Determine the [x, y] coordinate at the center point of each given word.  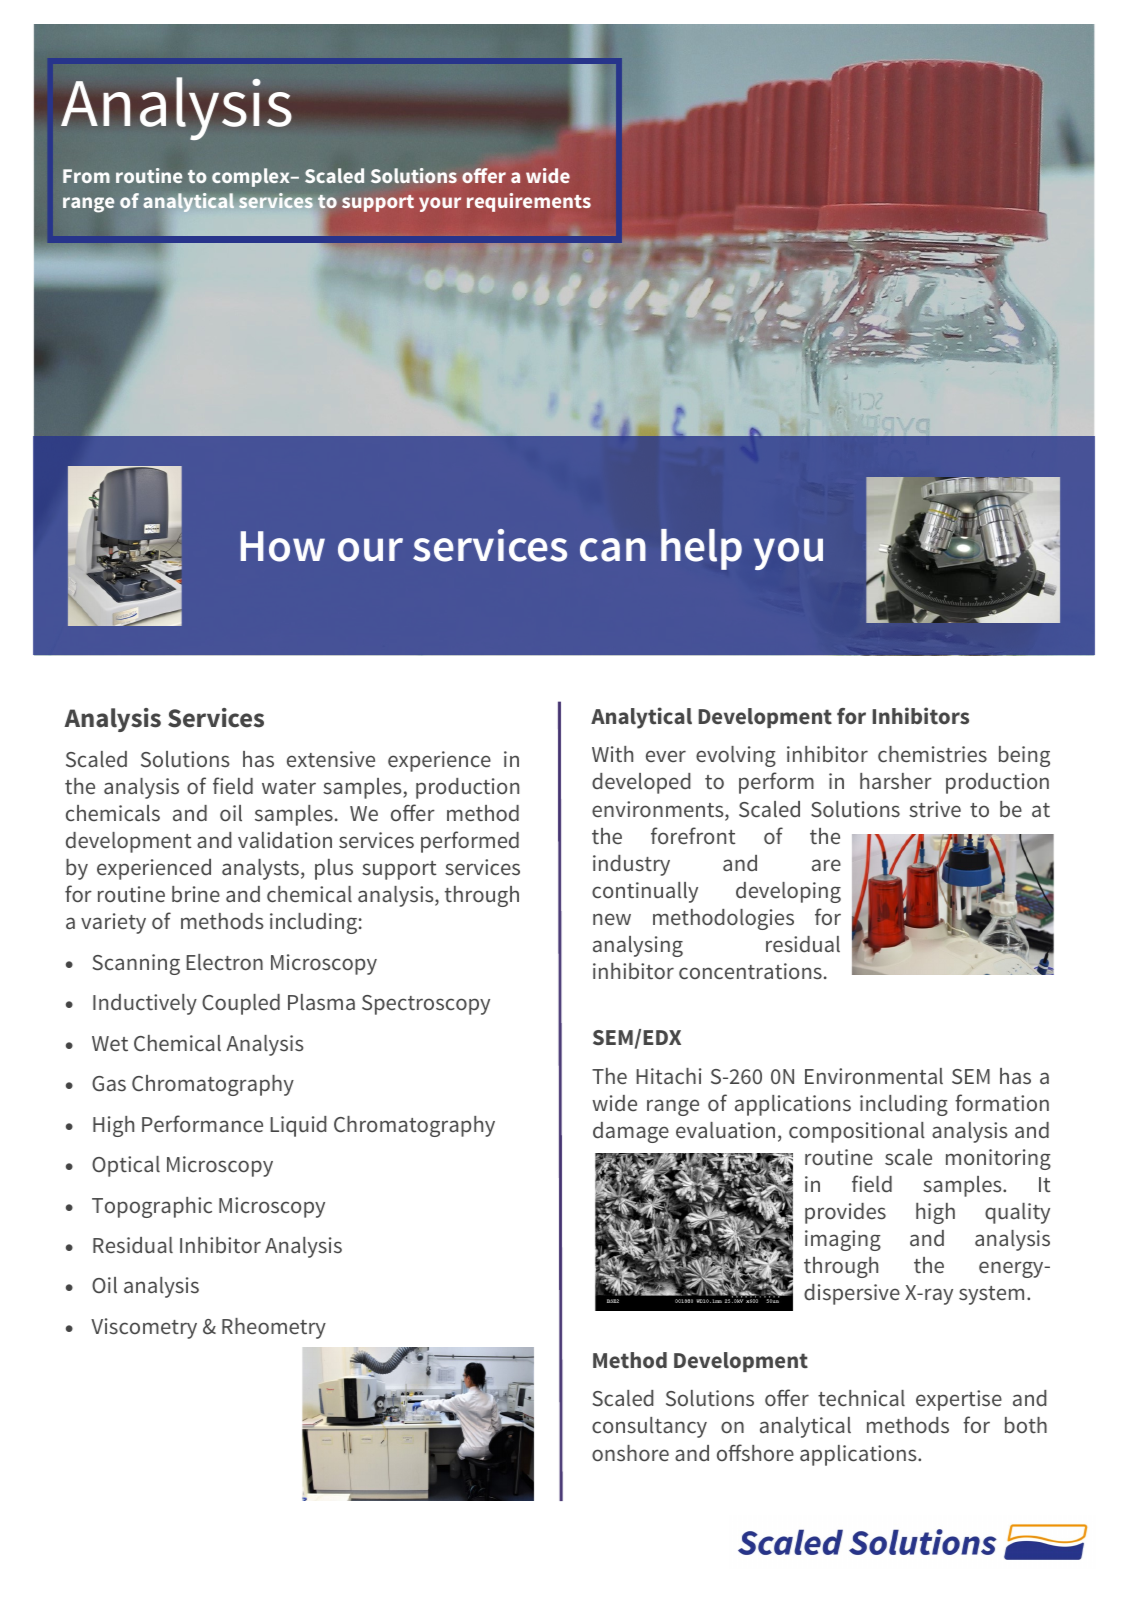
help [701, 549]
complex [252, 177]
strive [935, 809]
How [283, 546]
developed [641, 783]
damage [631, 1132]
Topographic [152, 1207]
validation [285, 840]
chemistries [932, 754]
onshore [630, 1453]
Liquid [298, 1126]
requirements [529, 202]
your [440, 204]
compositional [857, 1132]
